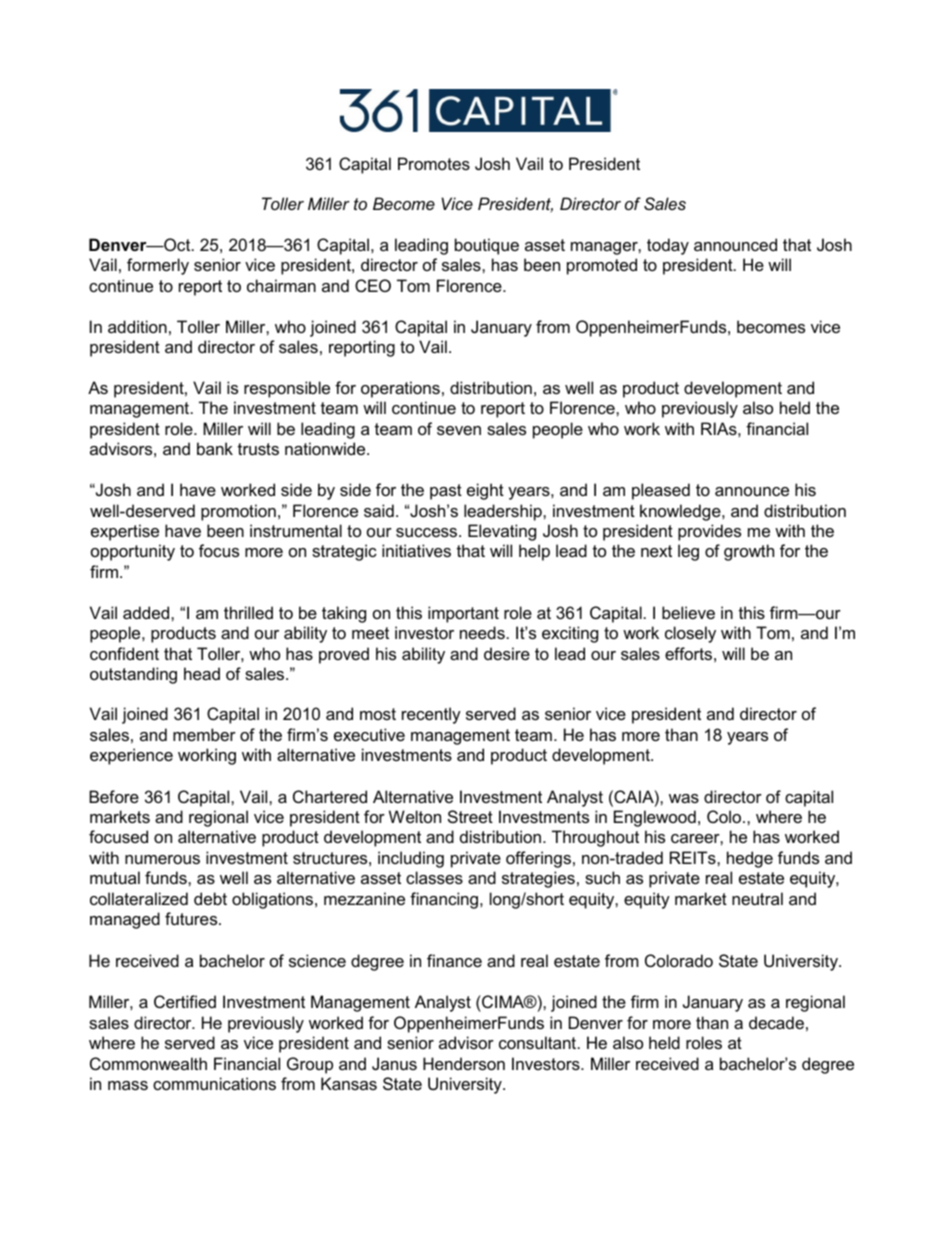 This document has height=1233, width=952. I want to click on communications, so click(214, 1083).
